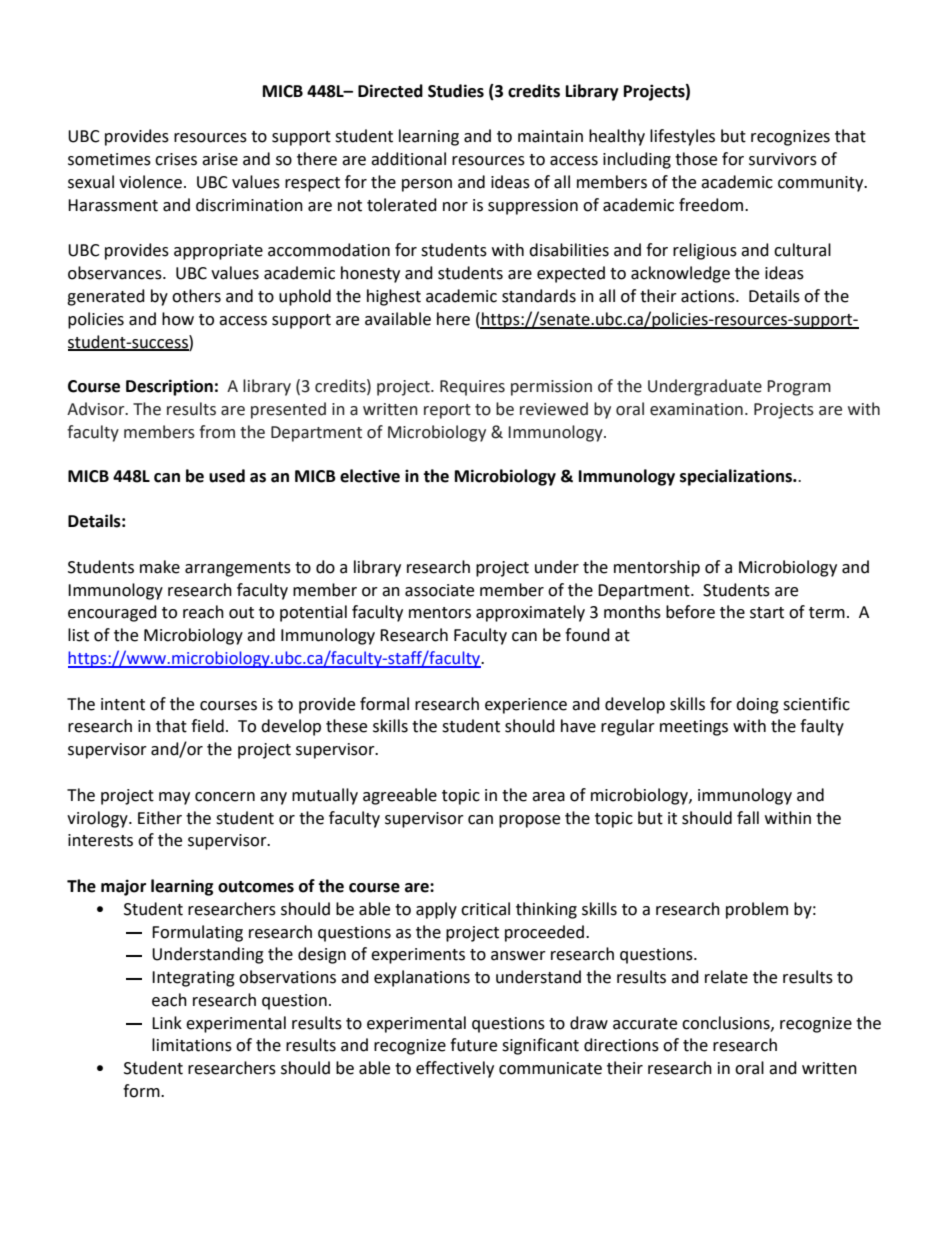  What do you see at coordinates (160, 567) in the screenshot?
I see `make` at bounding box center [160, 567].
